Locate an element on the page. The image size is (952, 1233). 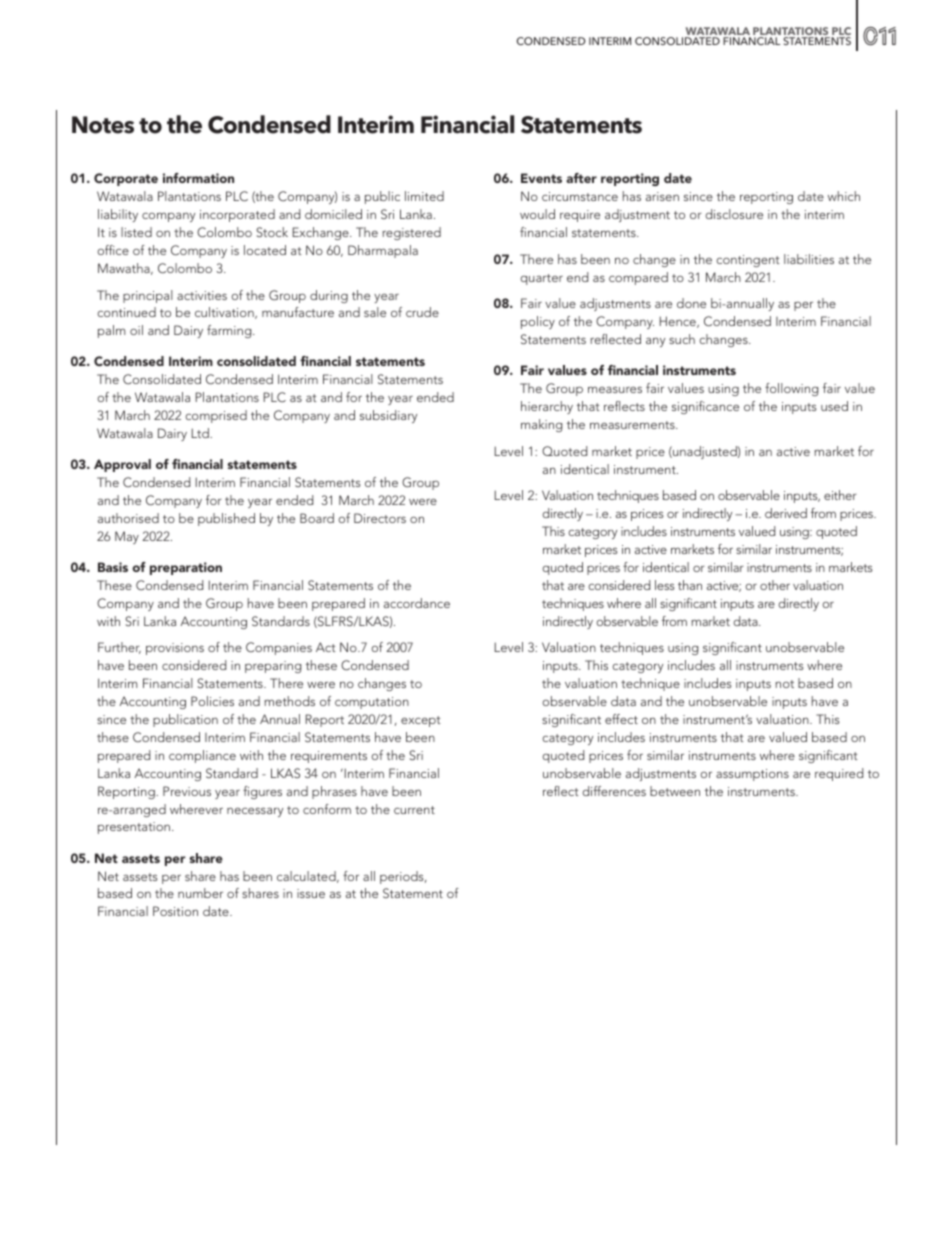
information is located at coordinates (198, 178).
